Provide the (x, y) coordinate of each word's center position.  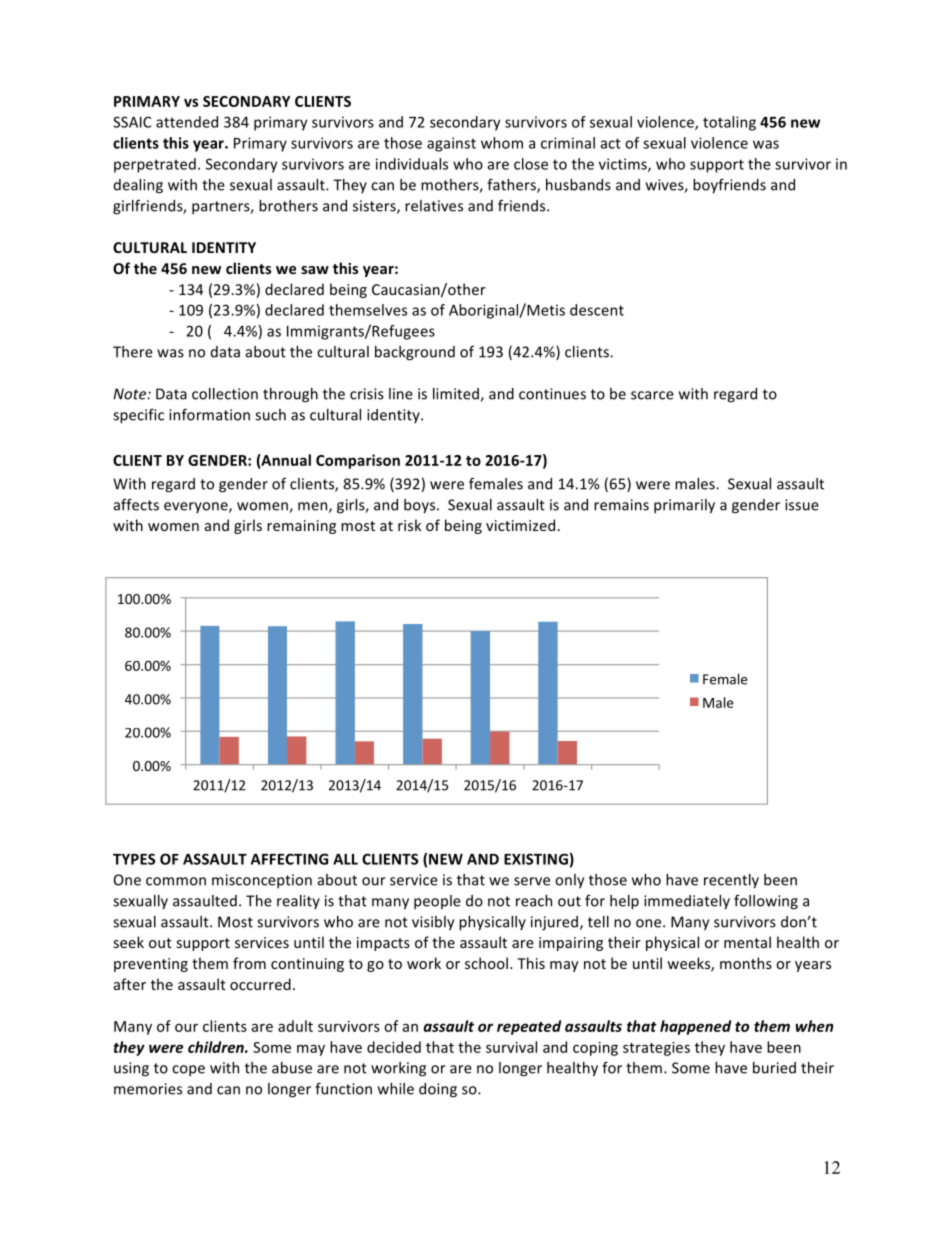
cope (188, 1070)
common (176, 881)
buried (774, 1068)
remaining (301, 527)
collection (225, 394)
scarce (652, 395)
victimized (522, 525)
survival (511, 1047)
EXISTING (536, 859)
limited (457, 395)
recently (731, 881)
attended (187, 122)
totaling (729, 123)
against (451, 144)
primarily (684, 506)
